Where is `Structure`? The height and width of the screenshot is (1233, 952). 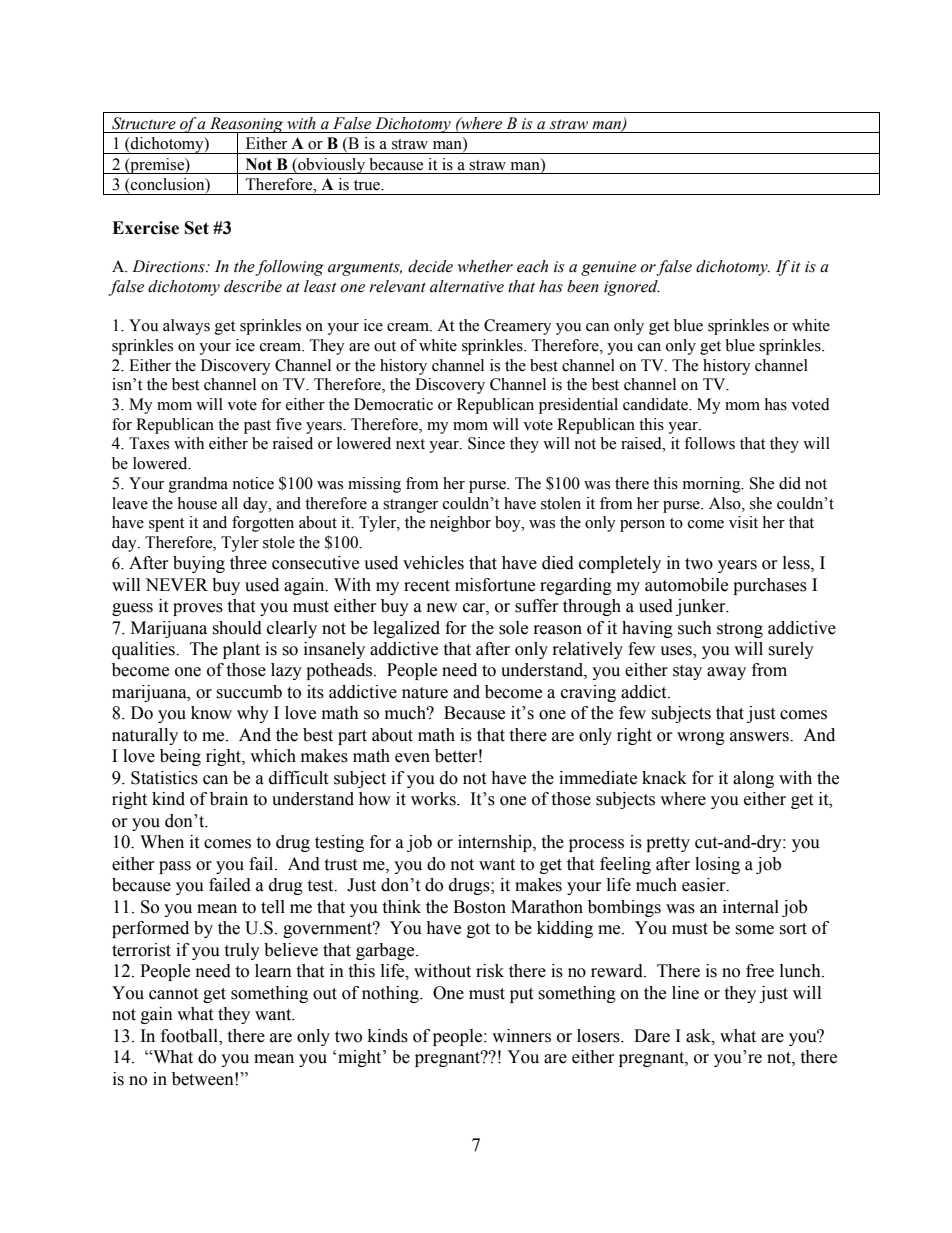 Structure is located at coordinates (144, 123).
